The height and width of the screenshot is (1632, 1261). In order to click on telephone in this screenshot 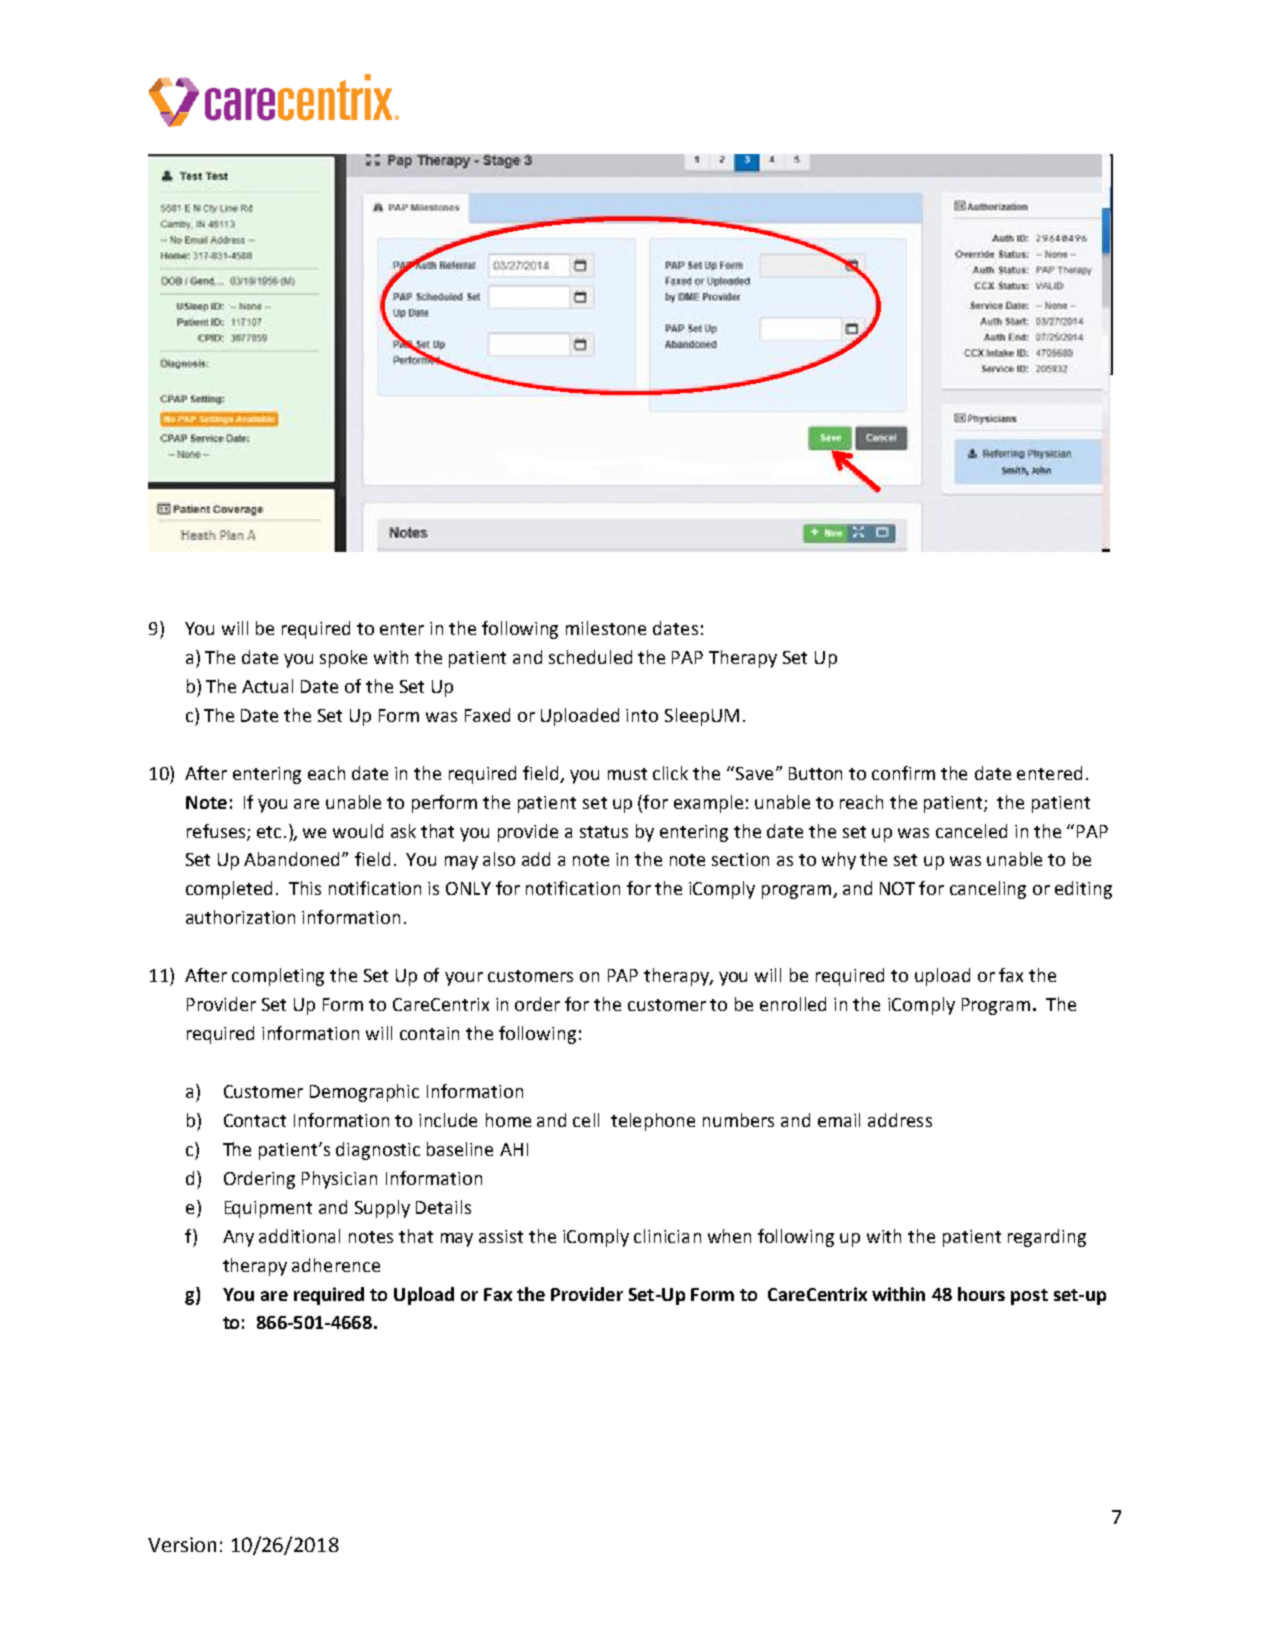, I will do `click(653, 1122)`.
